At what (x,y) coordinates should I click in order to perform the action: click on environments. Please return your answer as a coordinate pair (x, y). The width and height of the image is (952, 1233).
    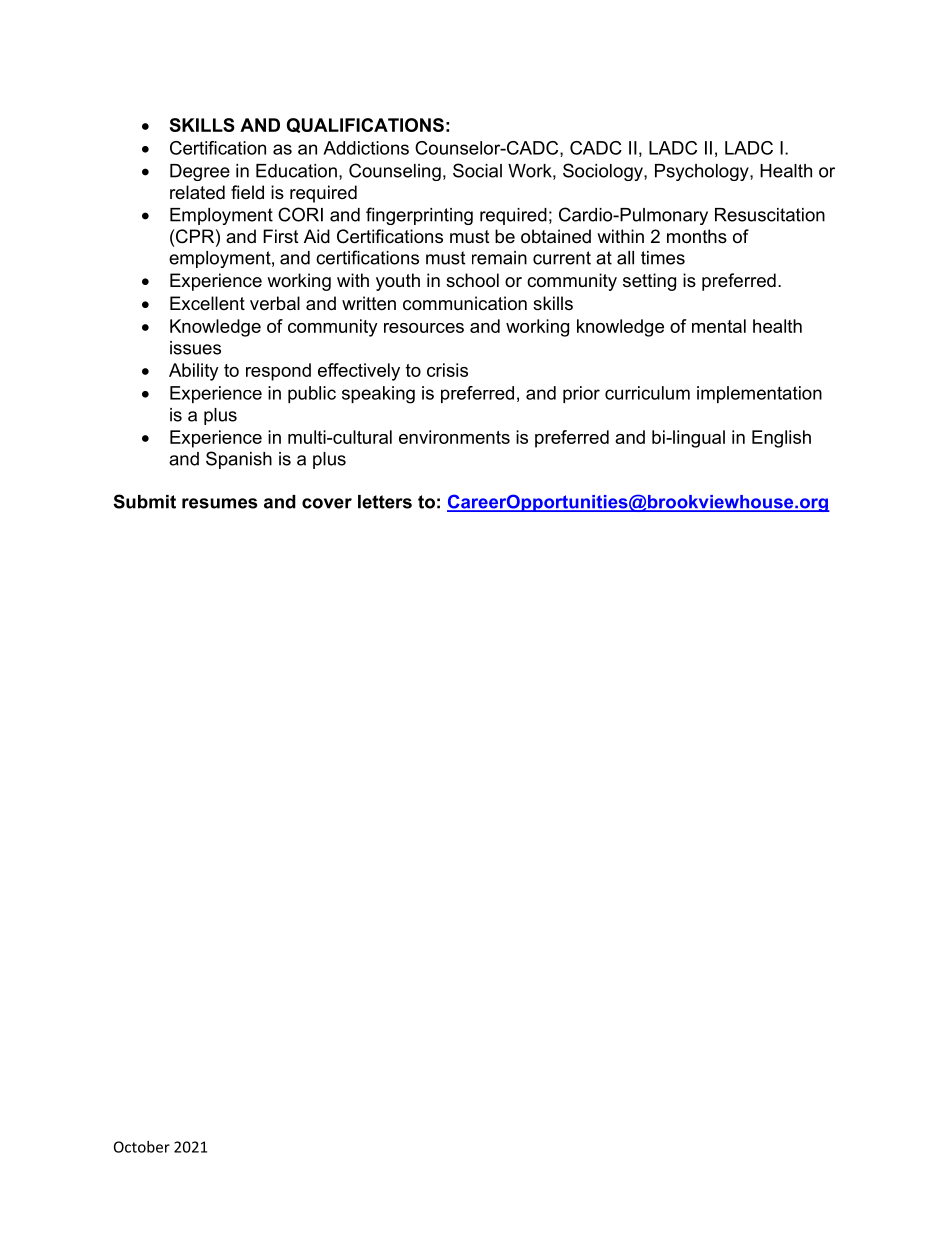
    Looking at the image, I should click on (454, 437).
